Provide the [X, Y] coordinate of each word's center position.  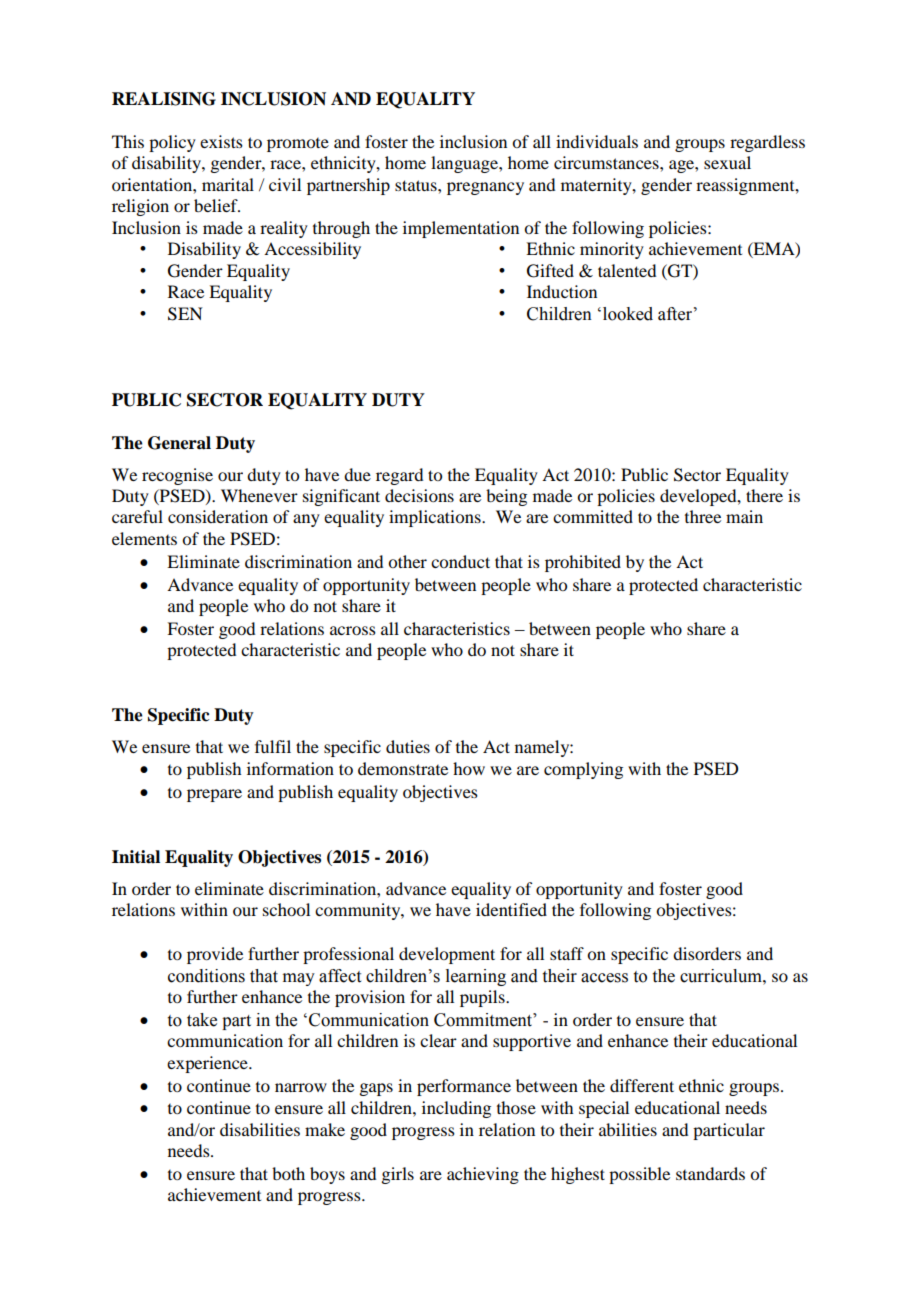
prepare [214, 795]
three [703, 516]
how [469, 768]
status [417, 185]
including [456, 1109]
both [288, 1173]
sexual [727, 162]
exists [221, 141]
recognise [177, 476]
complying [583, 770]
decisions [419, 495]
